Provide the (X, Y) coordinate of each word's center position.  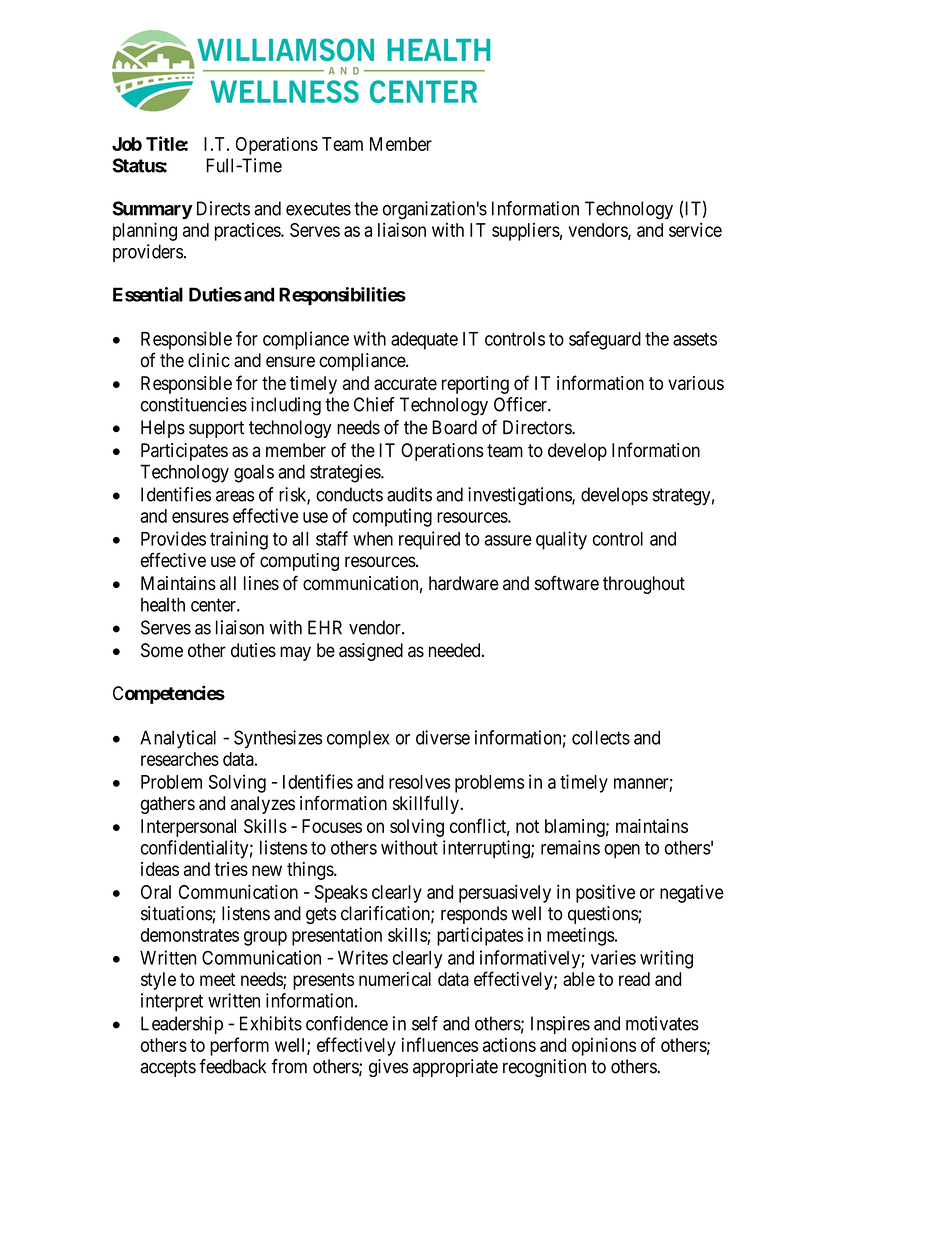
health (163, 604)
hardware (464, 583)
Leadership (182, 1025)
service (695, 229)
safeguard (605, 340)
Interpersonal (188, 828)
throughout (644, 585)
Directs (223, 208)
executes (318, 209)
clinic (209, 360)
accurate (405, 383)
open (622, 851)
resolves (419, 782)
